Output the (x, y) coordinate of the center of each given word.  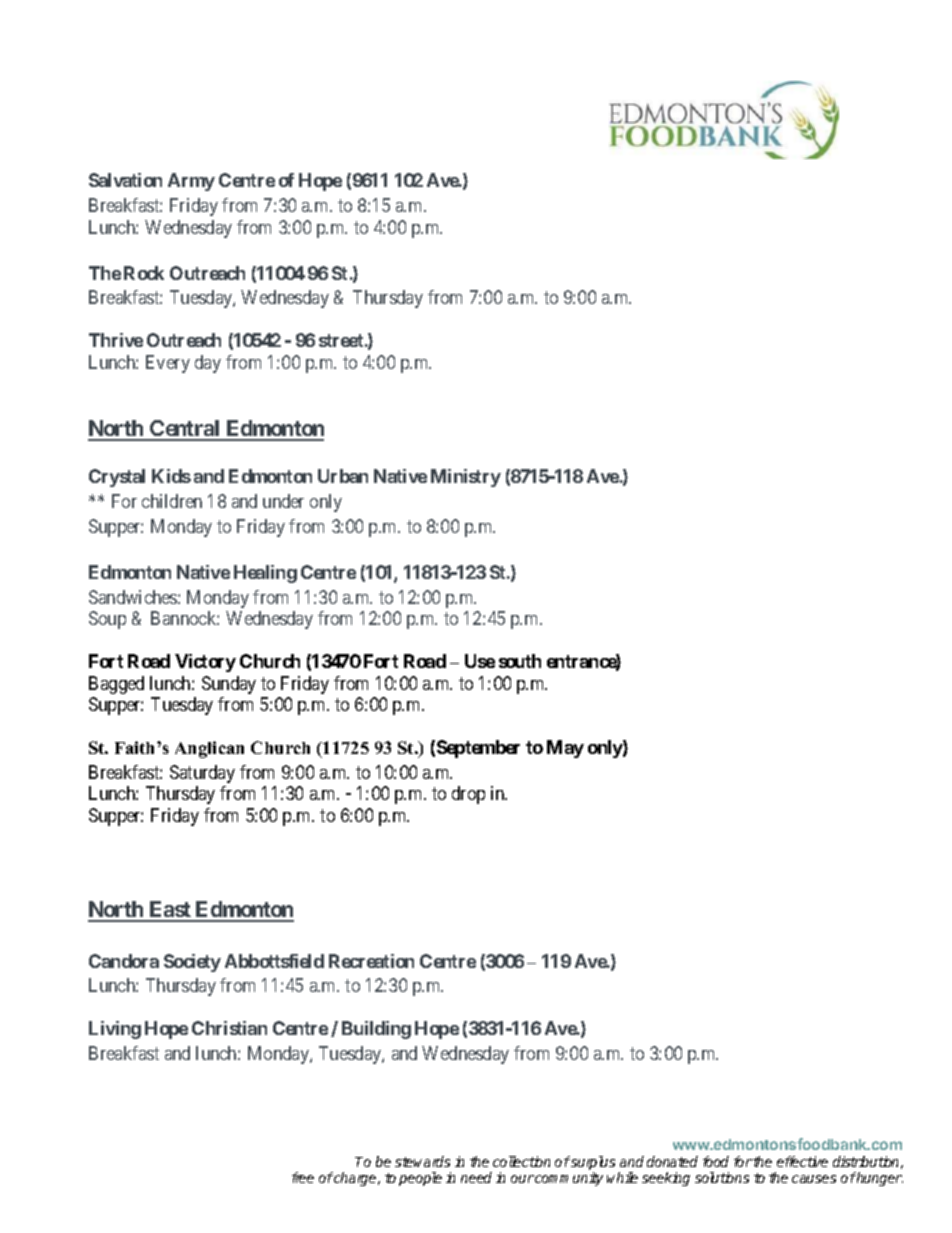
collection (521, 1161)
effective (802, 1161)
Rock (144, 273)
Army (191, 182)
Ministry (466, 478)
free (303, 1177)
